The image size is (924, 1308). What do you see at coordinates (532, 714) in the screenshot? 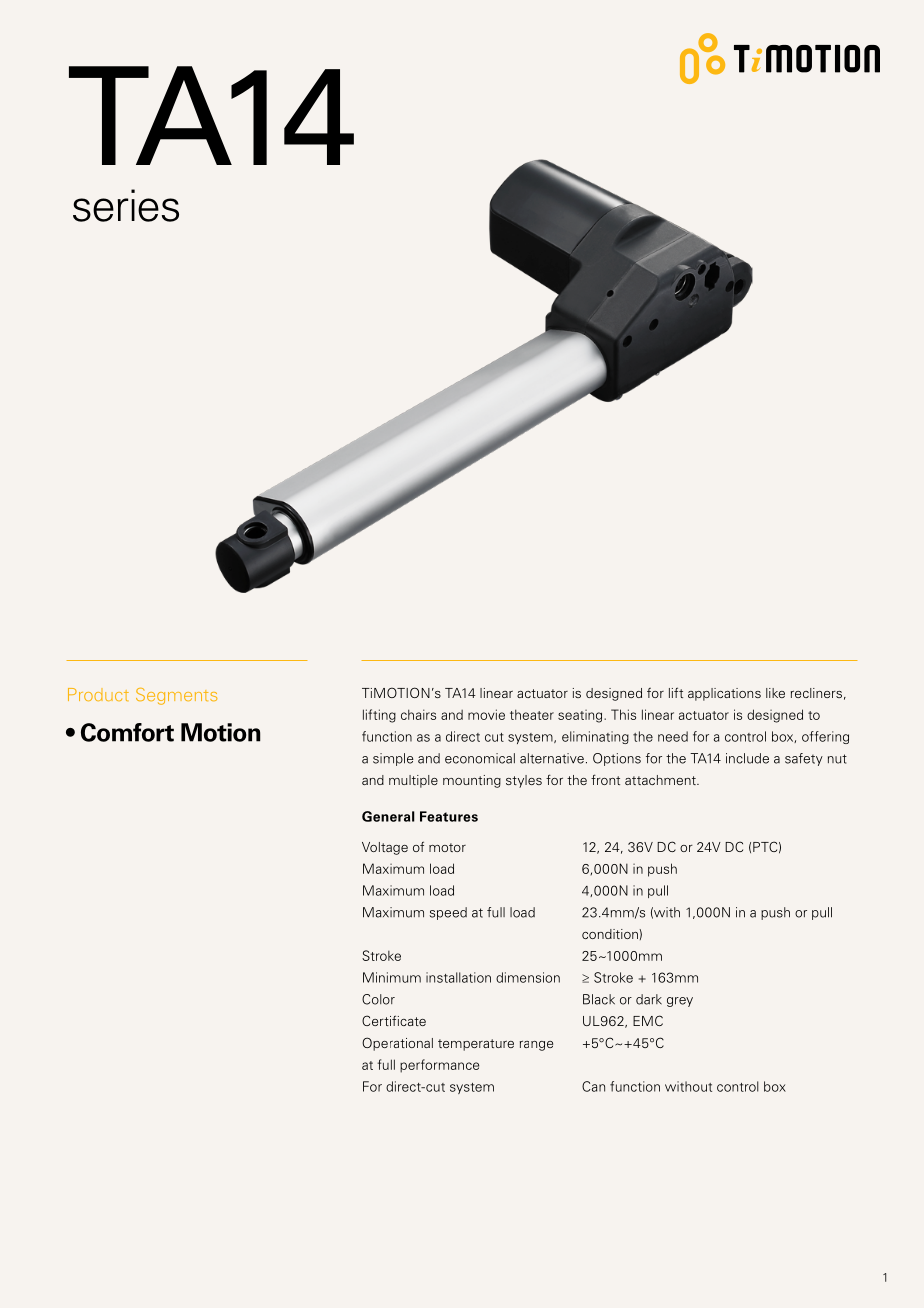
I see `theater` at bounding box center [532, 714].
